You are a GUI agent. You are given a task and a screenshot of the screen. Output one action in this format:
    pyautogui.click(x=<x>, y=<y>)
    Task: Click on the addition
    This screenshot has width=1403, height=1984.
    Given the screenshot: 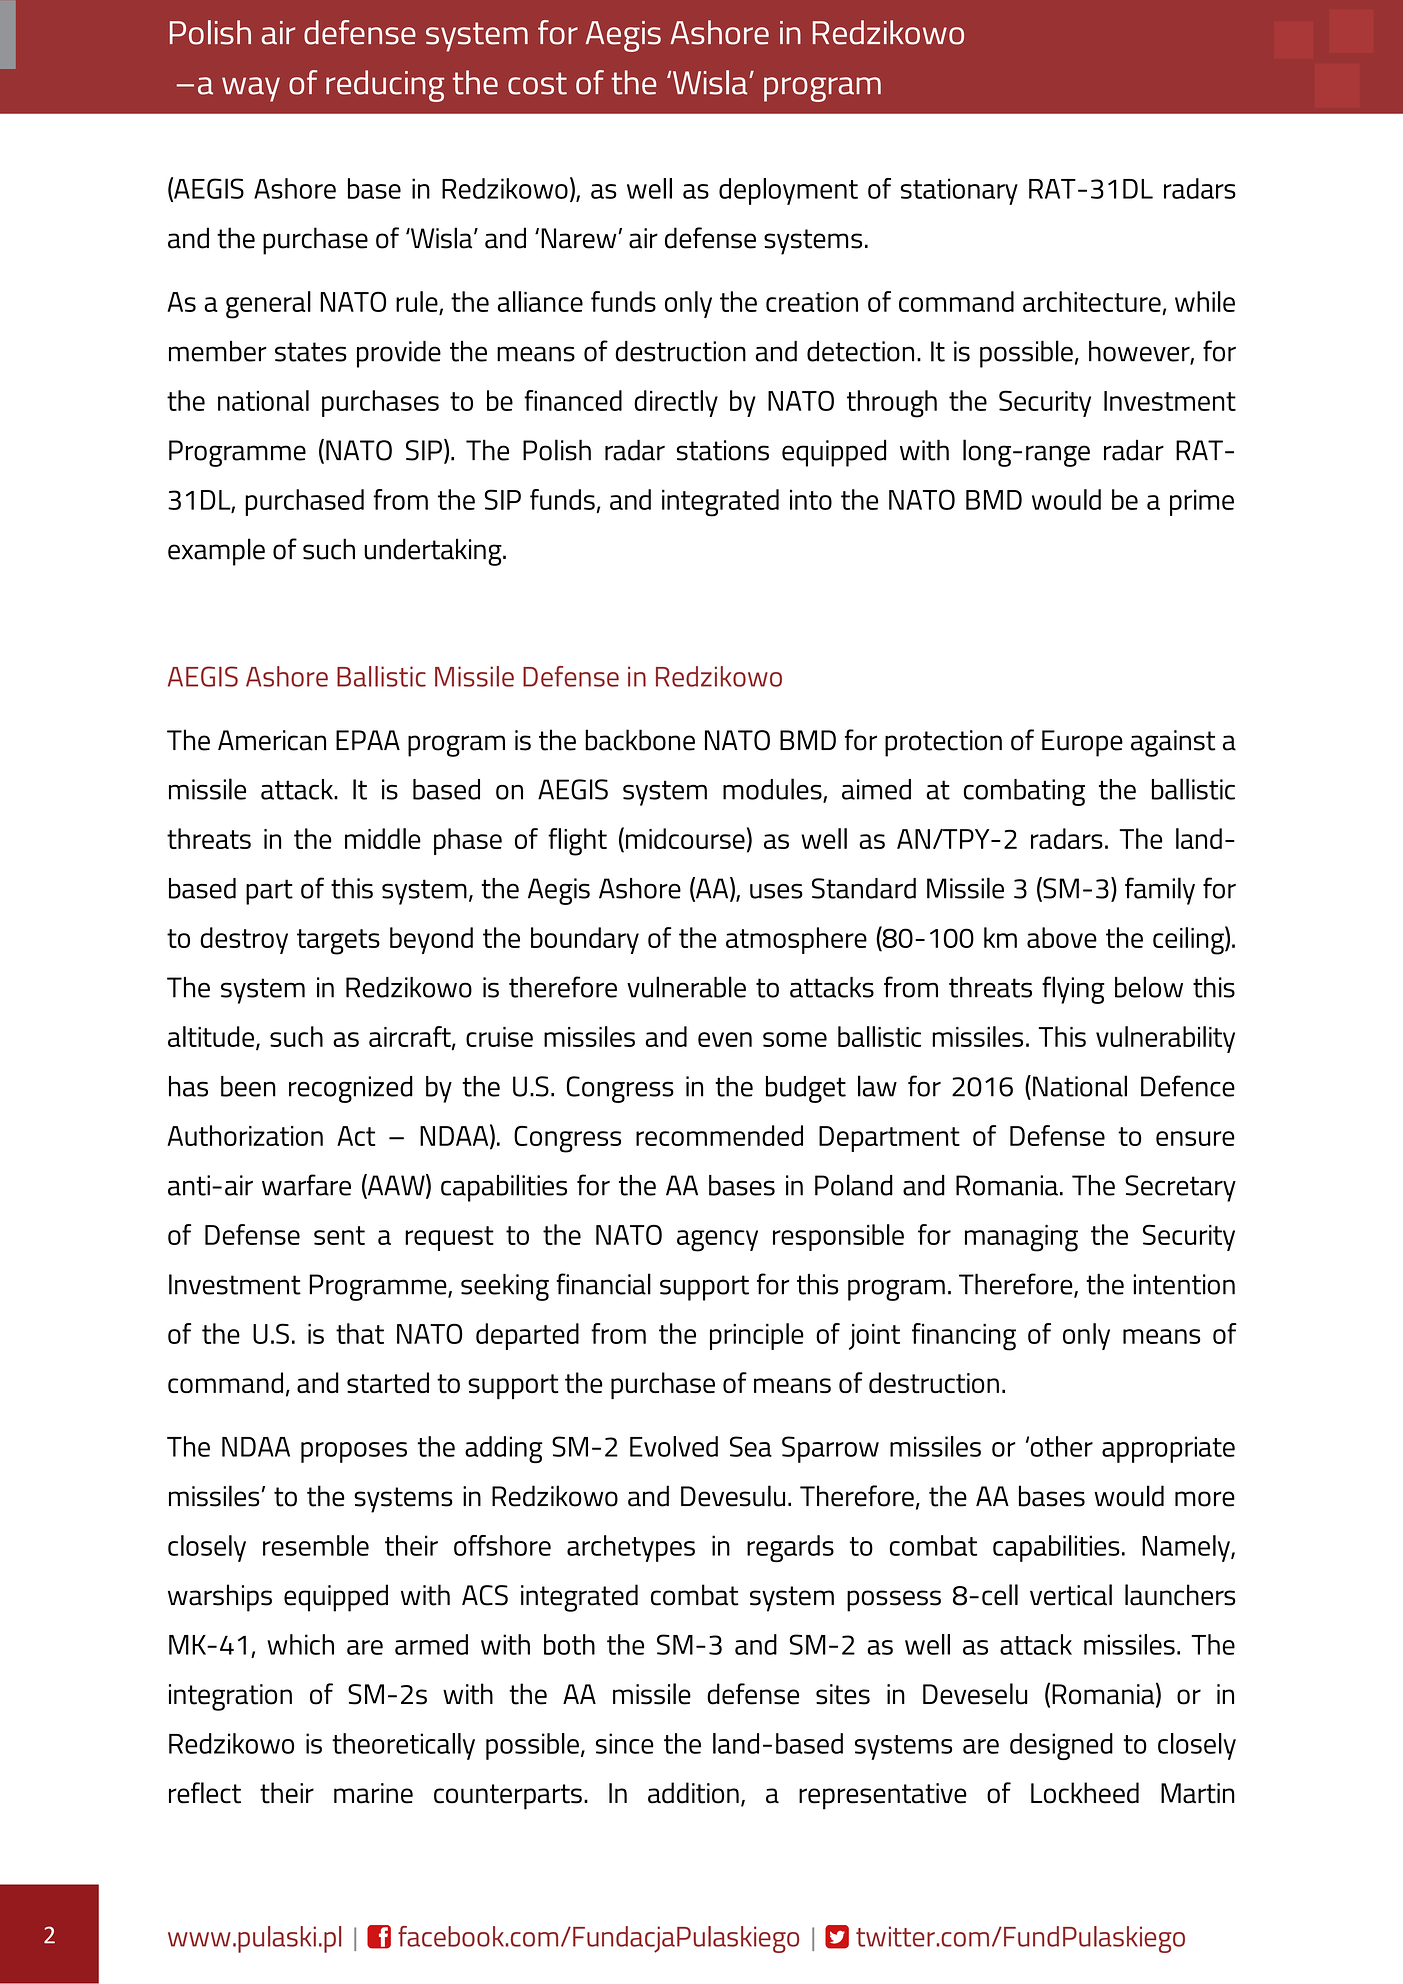 What is the action you would take?
    pyautogui.click(x=693, y=1793)
